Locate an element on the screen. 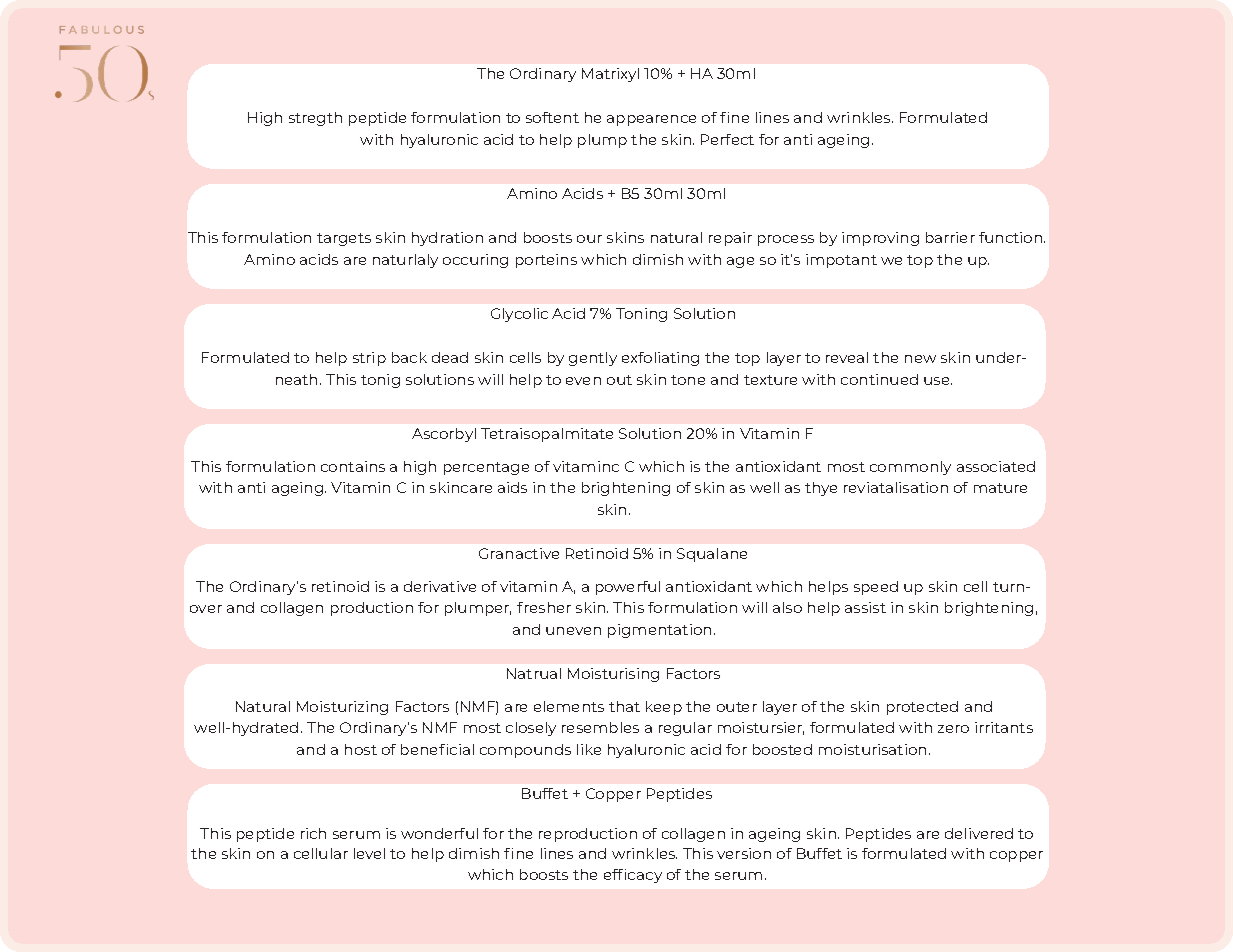 The width and height of the screenshot is (1233, 952). Toning is located at coordinates (641, 315).
